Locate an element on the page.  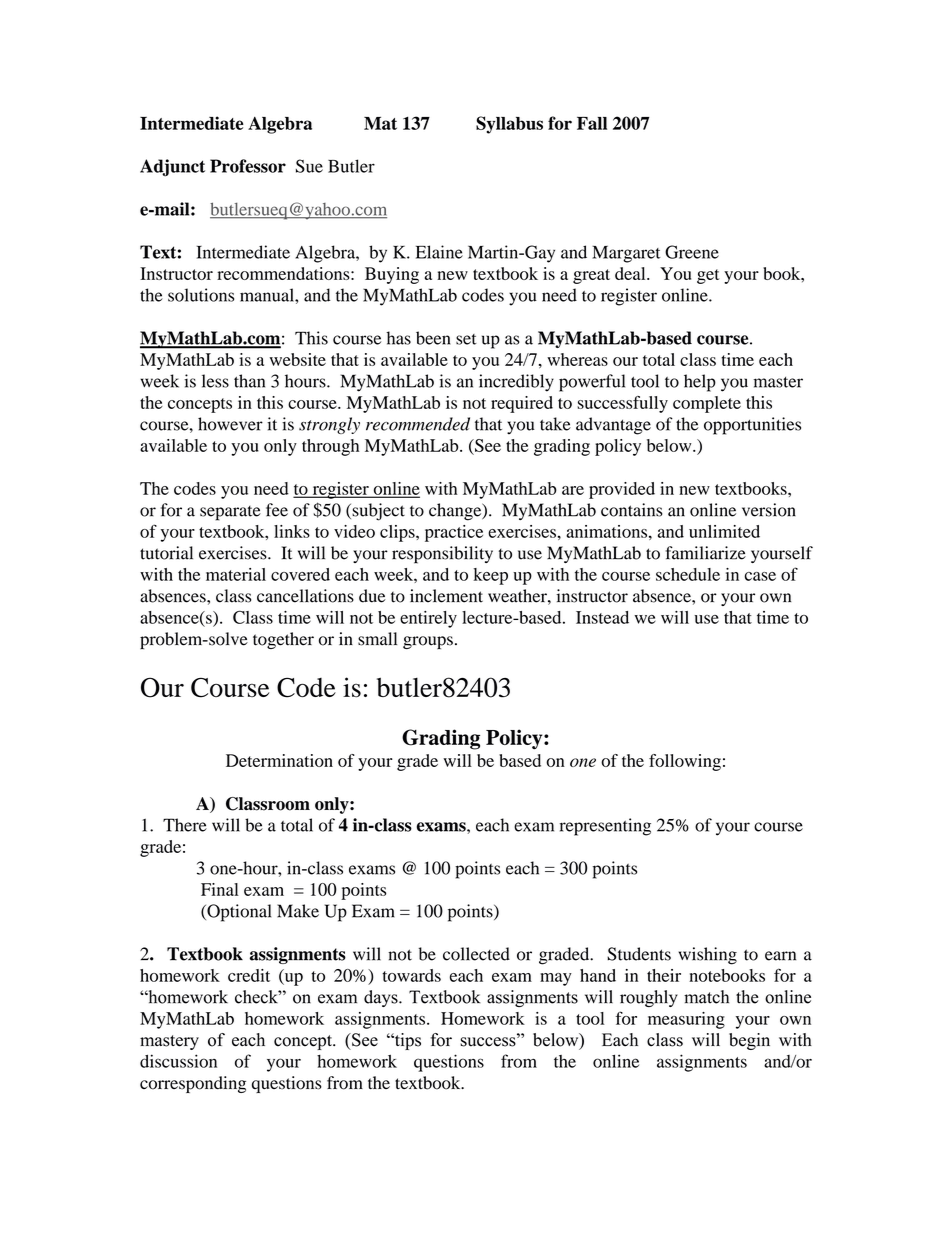
recommended is located at coordinates (418, 424).
